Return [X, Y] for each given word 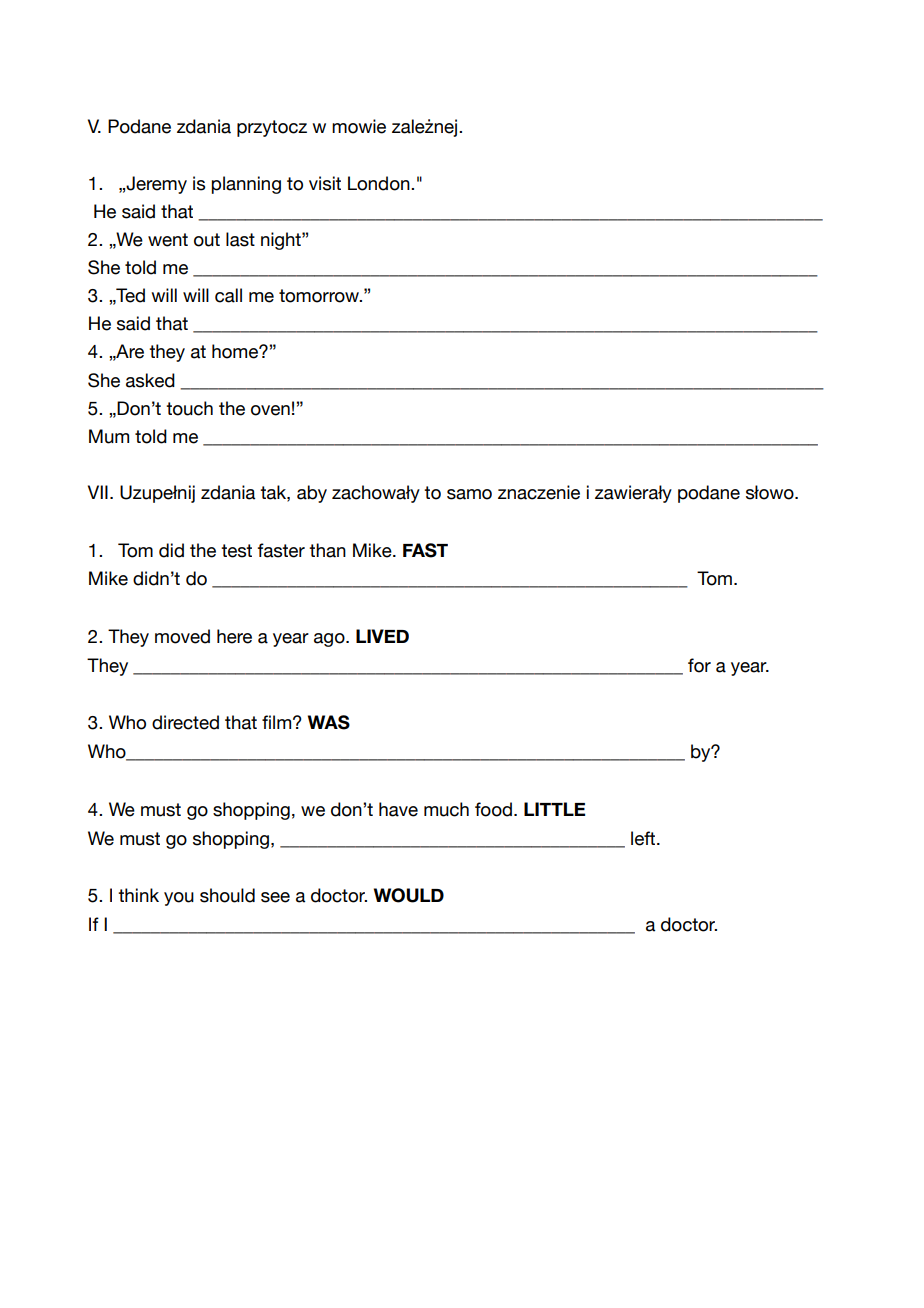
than [327, 550]
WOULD [409, 895]
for [699, 665]
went [168, 240]
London [380, 183]
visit [325, 183]
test [236, 551]
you [179, 899]
